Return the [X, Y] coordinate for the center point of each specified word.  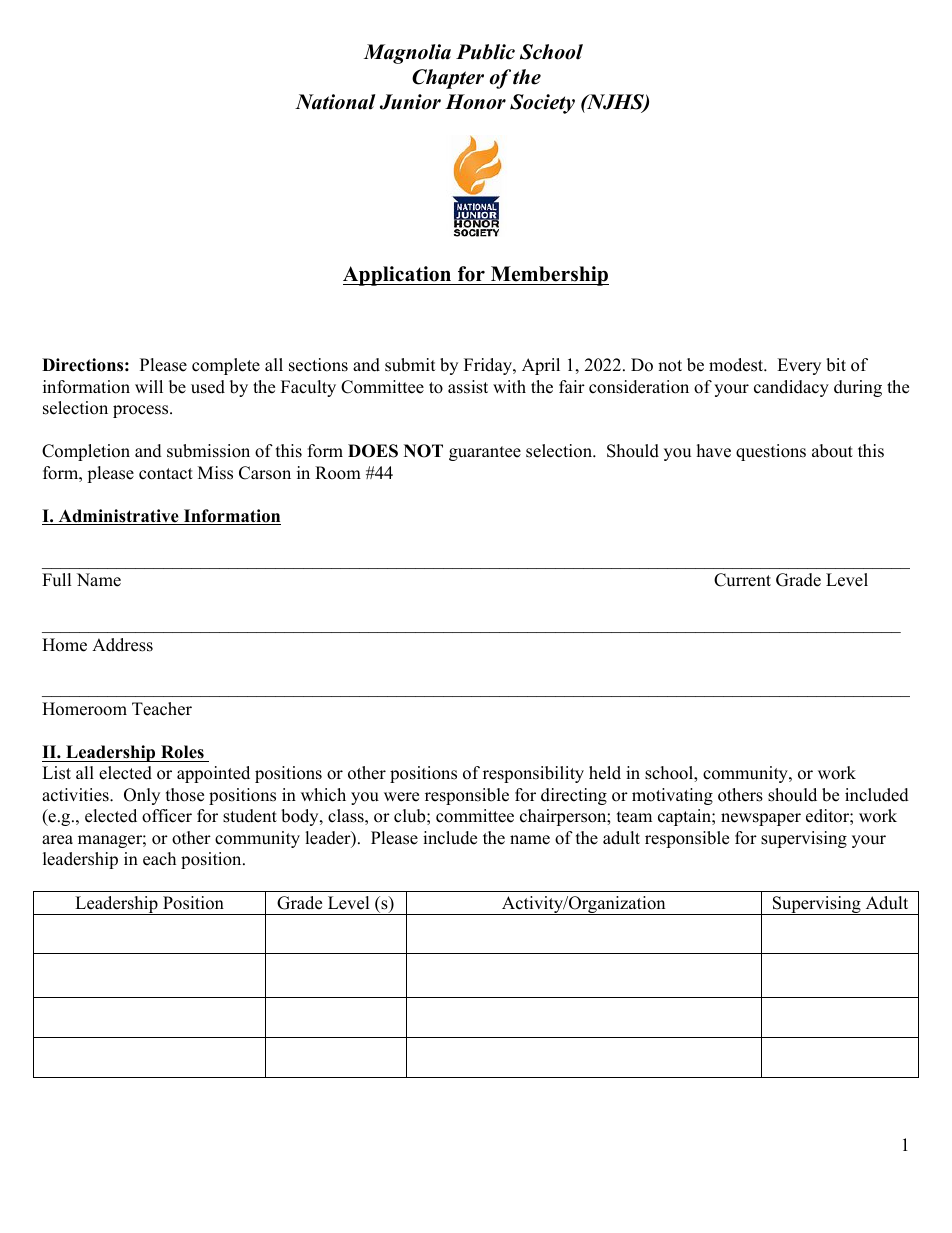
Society [542, 104]
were [401, 797]
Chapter [448, 79]
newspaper [761, 819]
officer [167, 816]
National [335, 102]
